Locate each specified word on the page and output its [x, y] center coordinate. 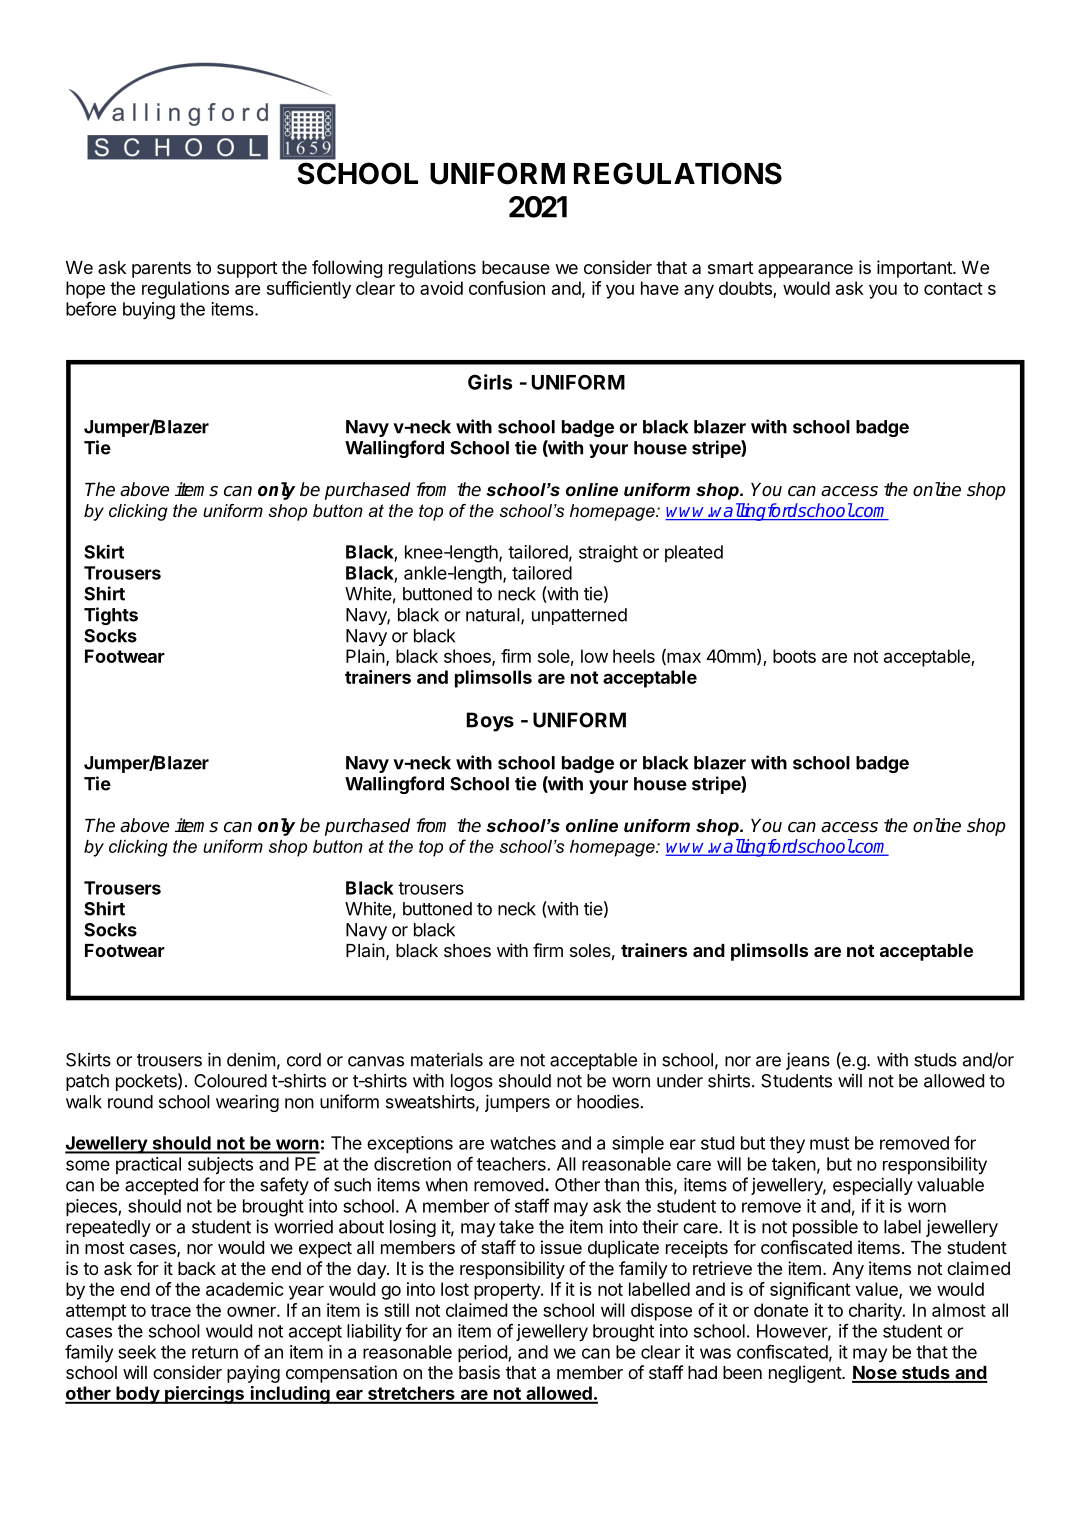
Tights [111, 616]
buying [149, 311]
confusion [507, 288]
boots [794, 656]
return [215, 1352]
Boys [490, 722]
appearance [805, 271]
